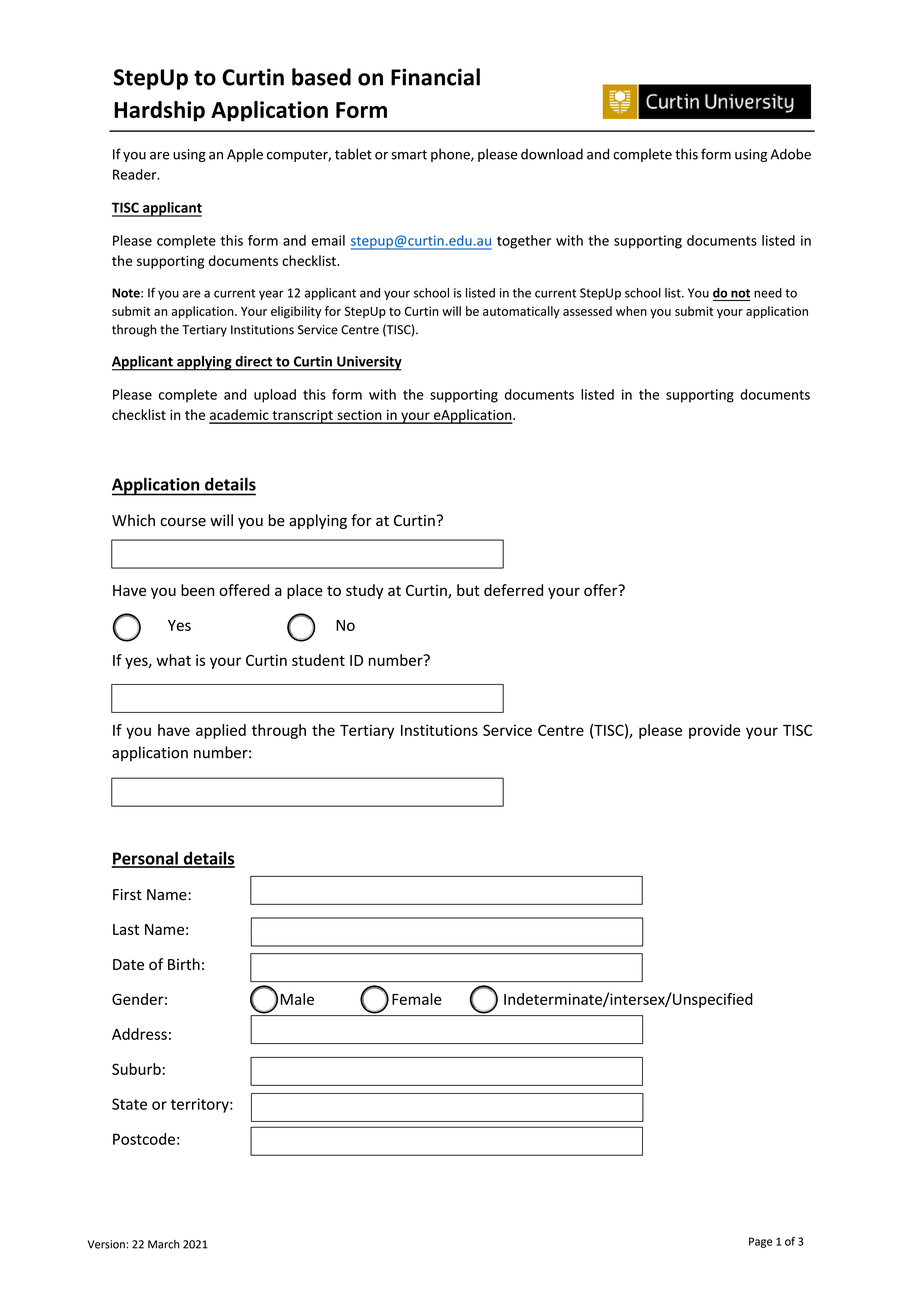  Describe the element at coordinates (159, 111) in the page. I see `Hardship` at that location.
